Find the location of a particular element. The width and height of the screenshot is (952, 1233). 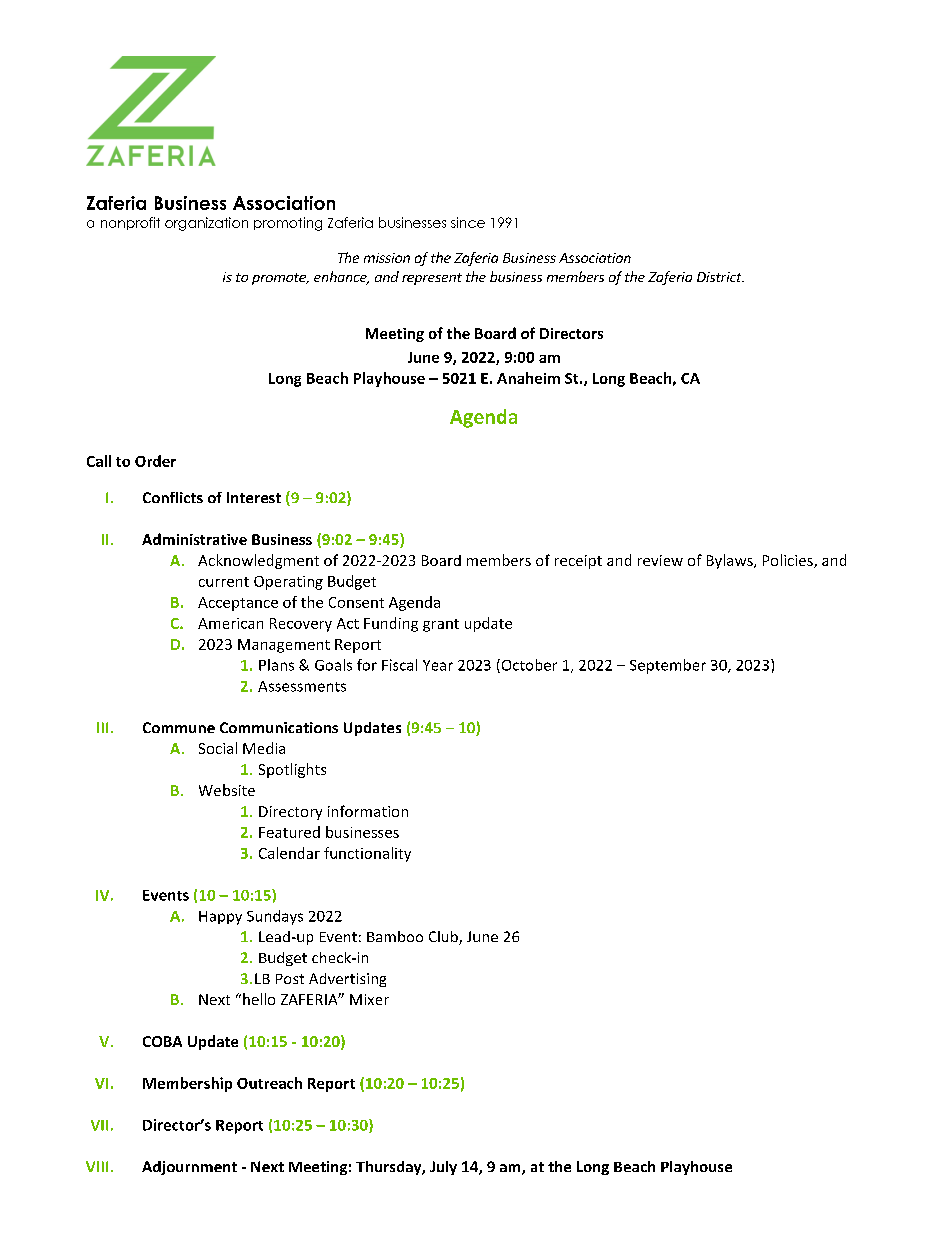

information is located at coordinates (368, 811).
